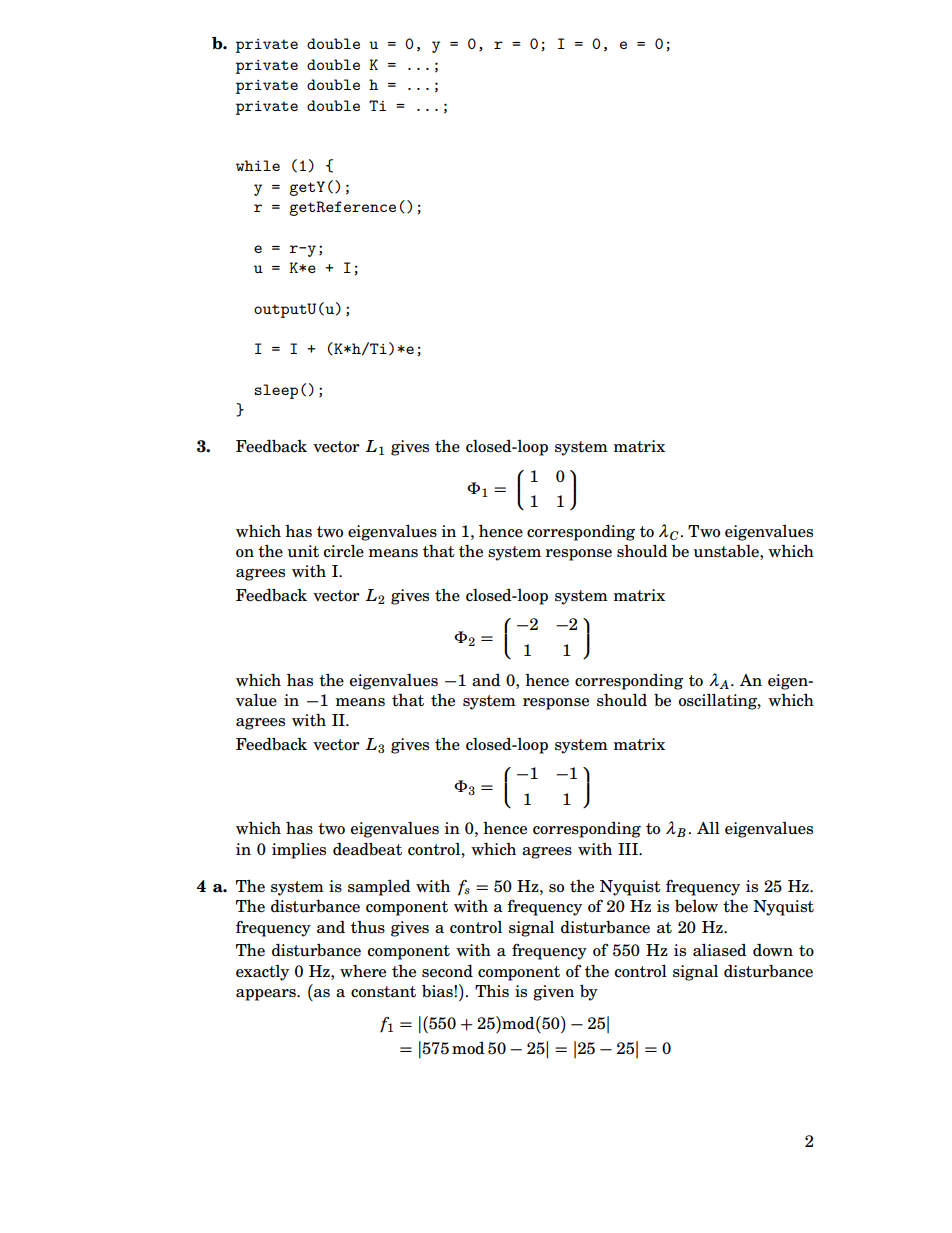  Describe the element at coordinates (696, 906) in the screenshot. I see `below` at that location.
